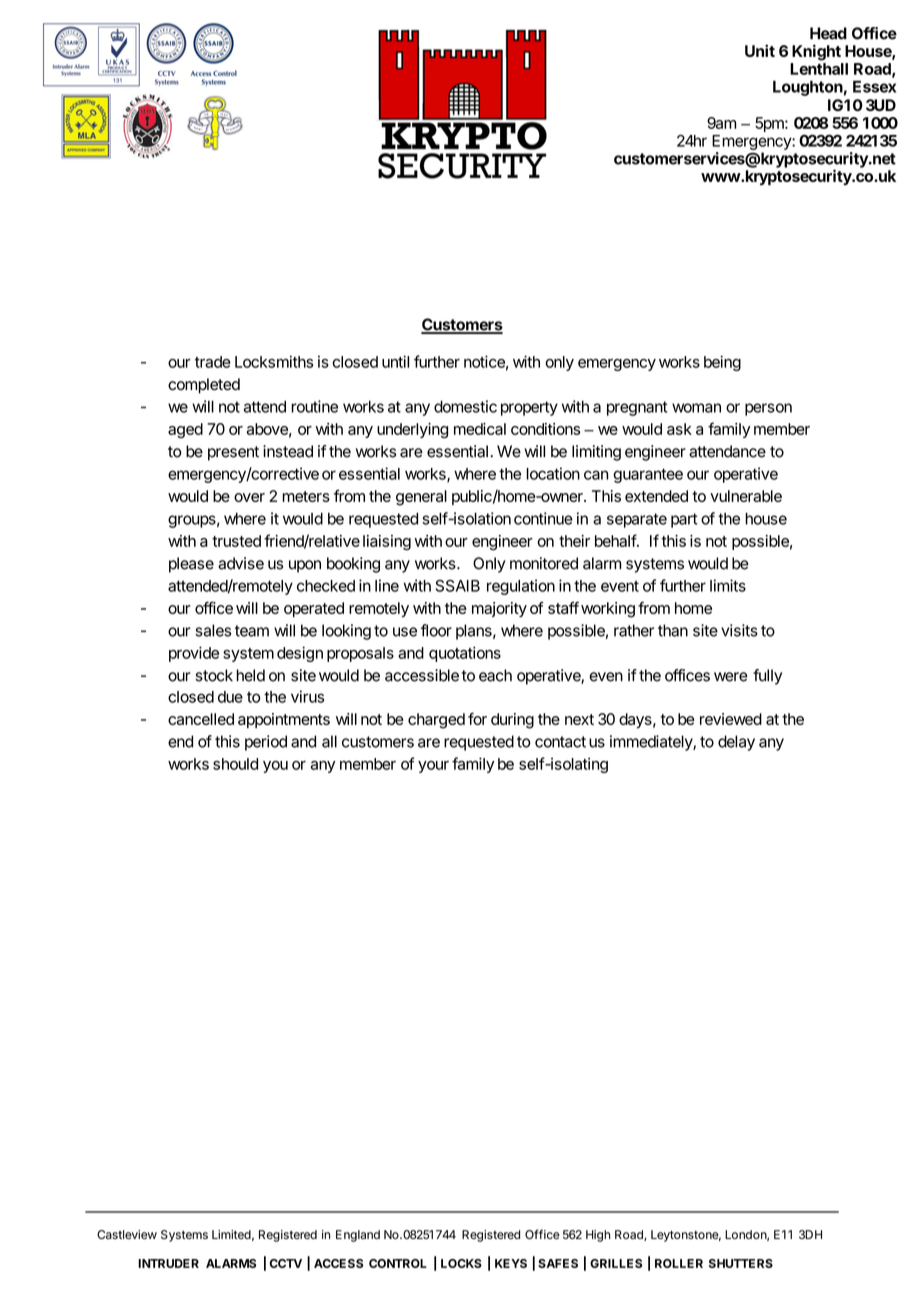 Image resolution: width=924 pixels, height=1308 pixels. Describe the element at coordinates (760, 50) in the page. I see `Unit` at that location.
